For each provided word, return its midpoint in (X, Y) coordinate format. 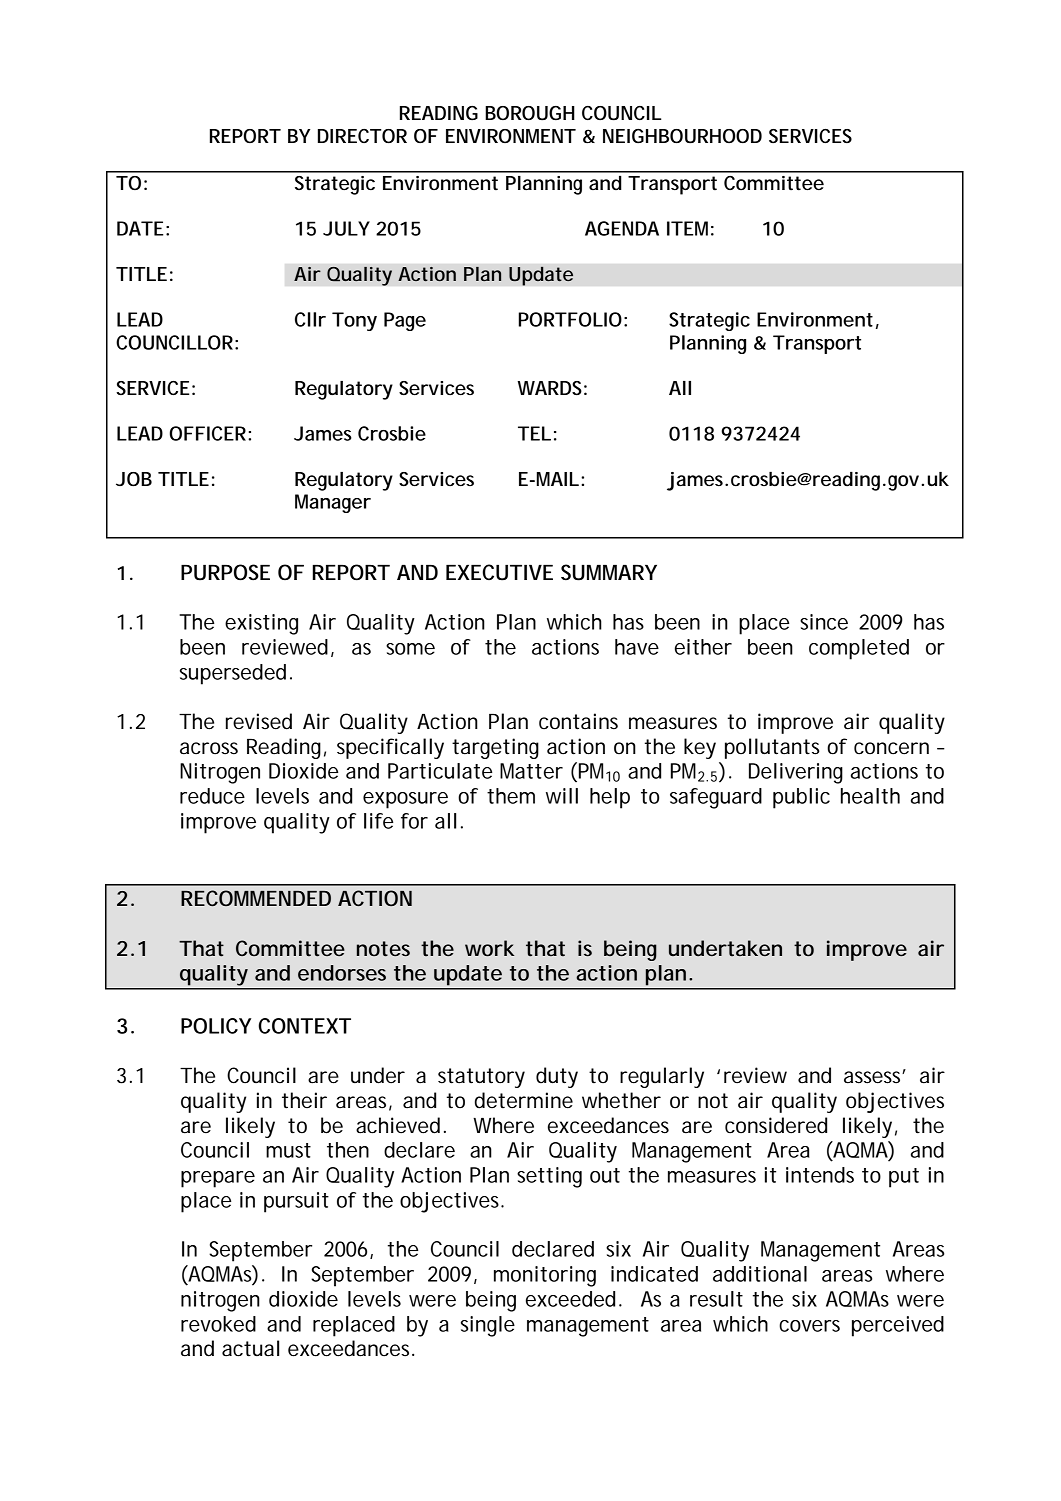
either (703, 647)
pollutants (772, 748)
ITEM (687, 228)
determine (524, 1100)
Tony (354, 321)
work (489, 948)
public (801, 798)
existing (261, 624)
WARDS (550, 388)
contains (578, 721)
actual (250, 1348)
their (304, 1100)
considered (776, 1125)
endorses (342, 973)
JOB (134, 479)
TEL (534, 433)
